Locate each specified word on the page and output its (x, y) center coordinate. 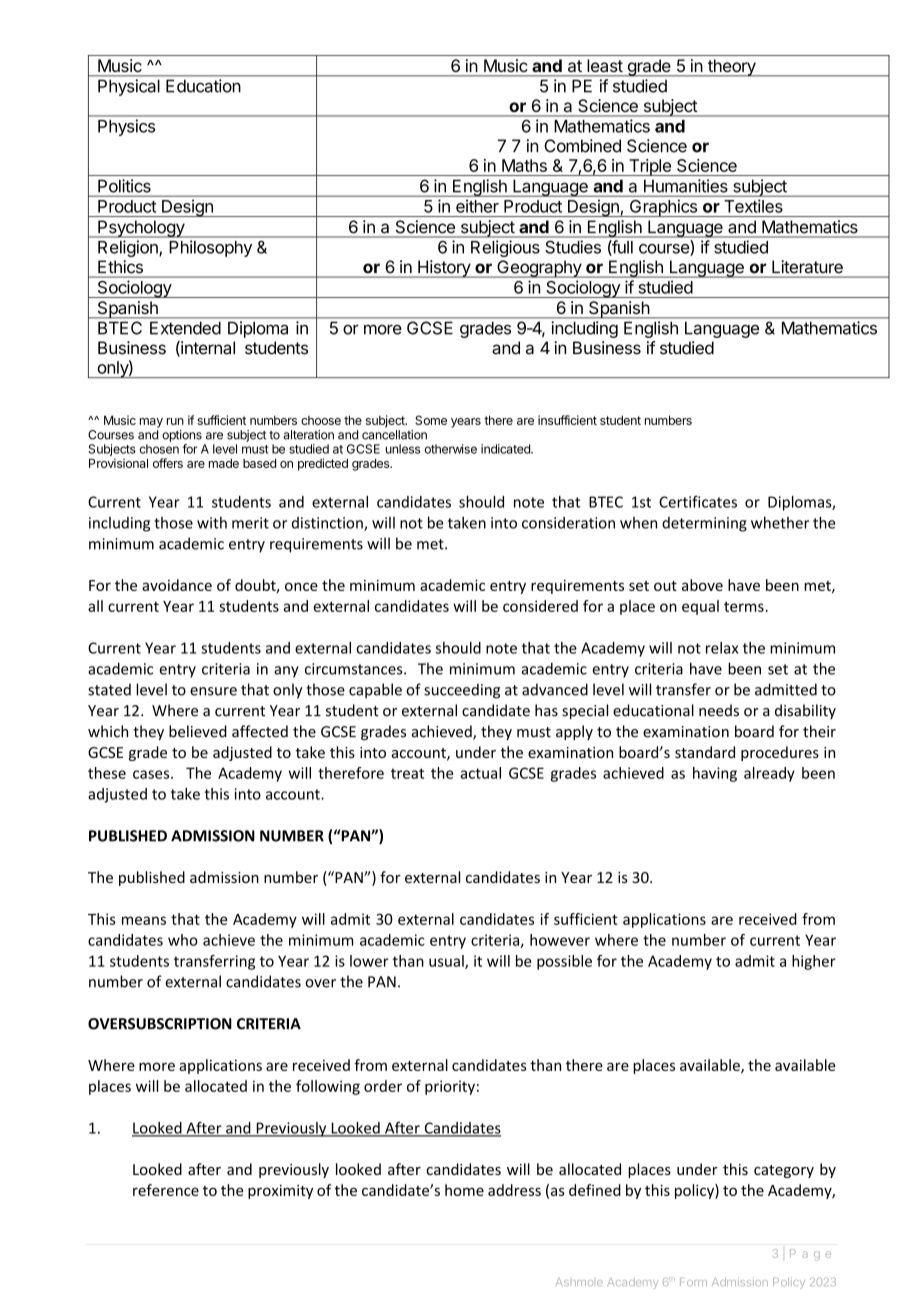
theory (732, 68)
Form (693, 1282)
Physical (129, 87)
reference (166, 1190)
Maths (524, 165)
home (464, 1190)
